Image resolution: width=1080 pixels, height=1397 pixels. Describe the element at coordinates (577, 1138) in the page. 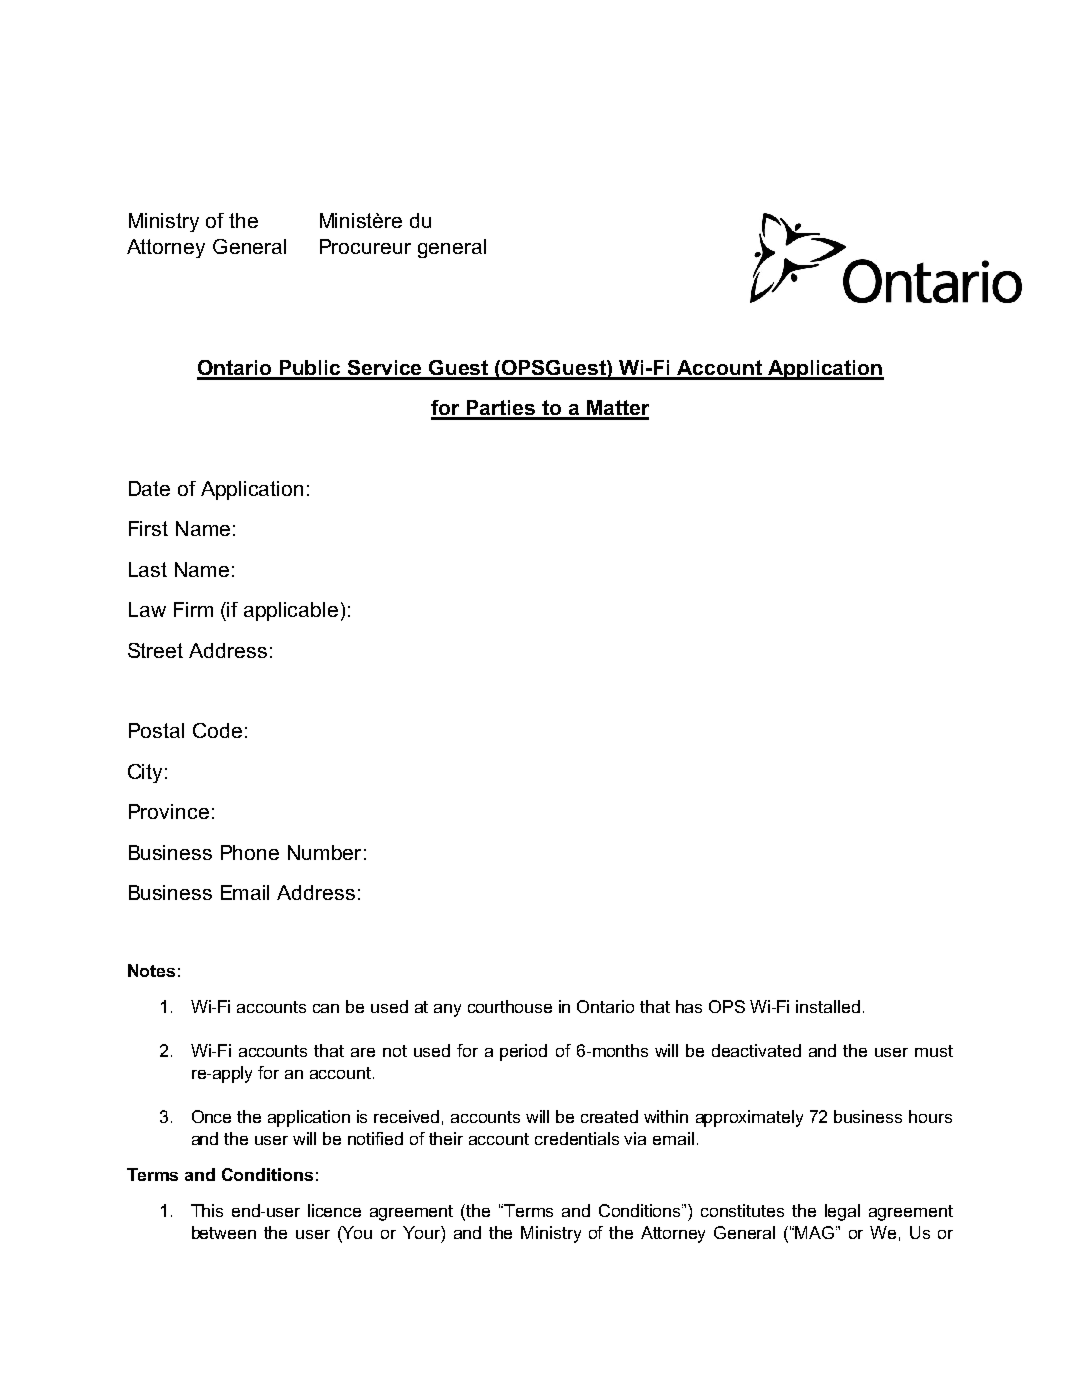

I see `credentials` at that location.
